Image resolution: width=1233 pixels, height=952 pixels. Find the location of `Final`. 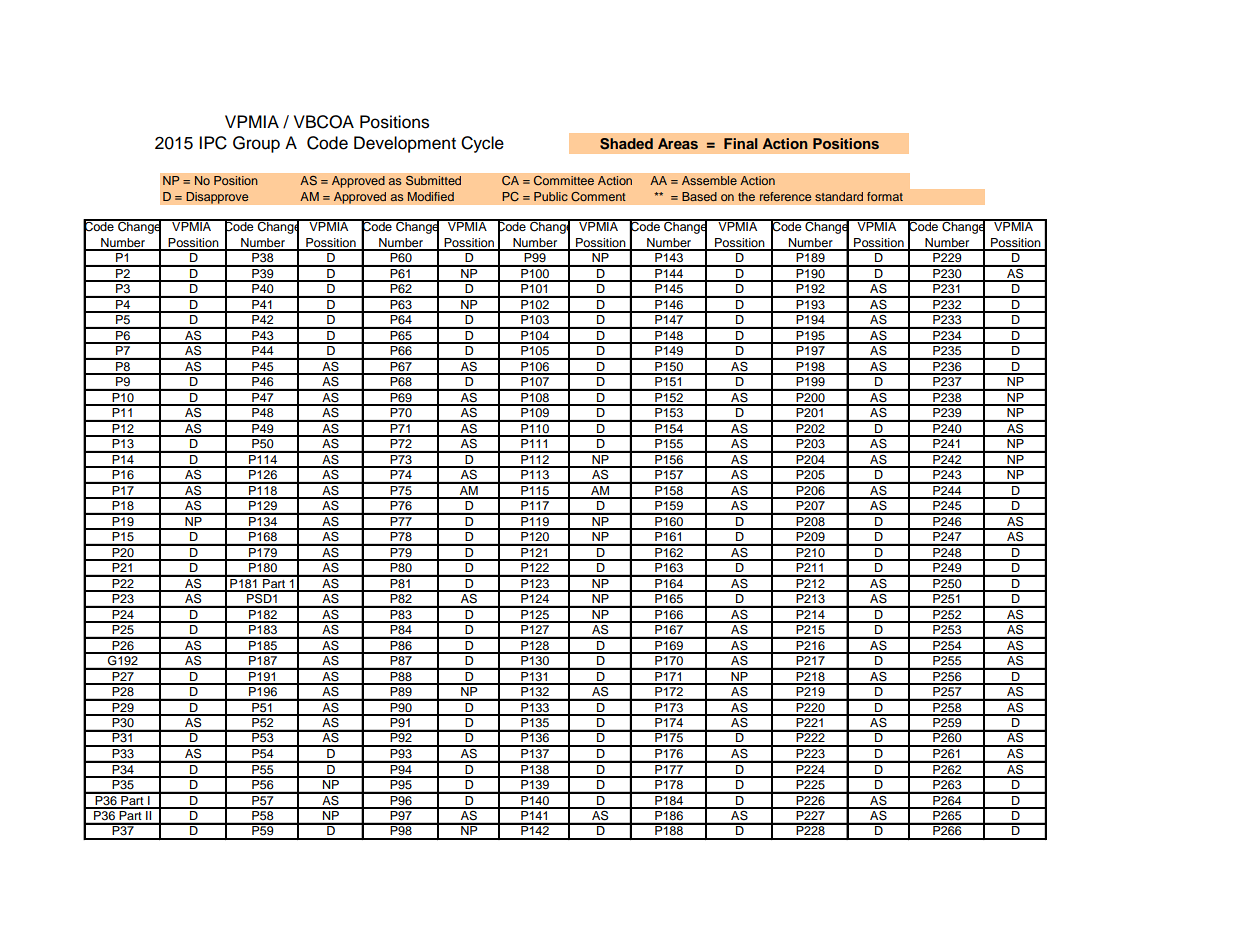

Final is located at coordinates (741, 143).
